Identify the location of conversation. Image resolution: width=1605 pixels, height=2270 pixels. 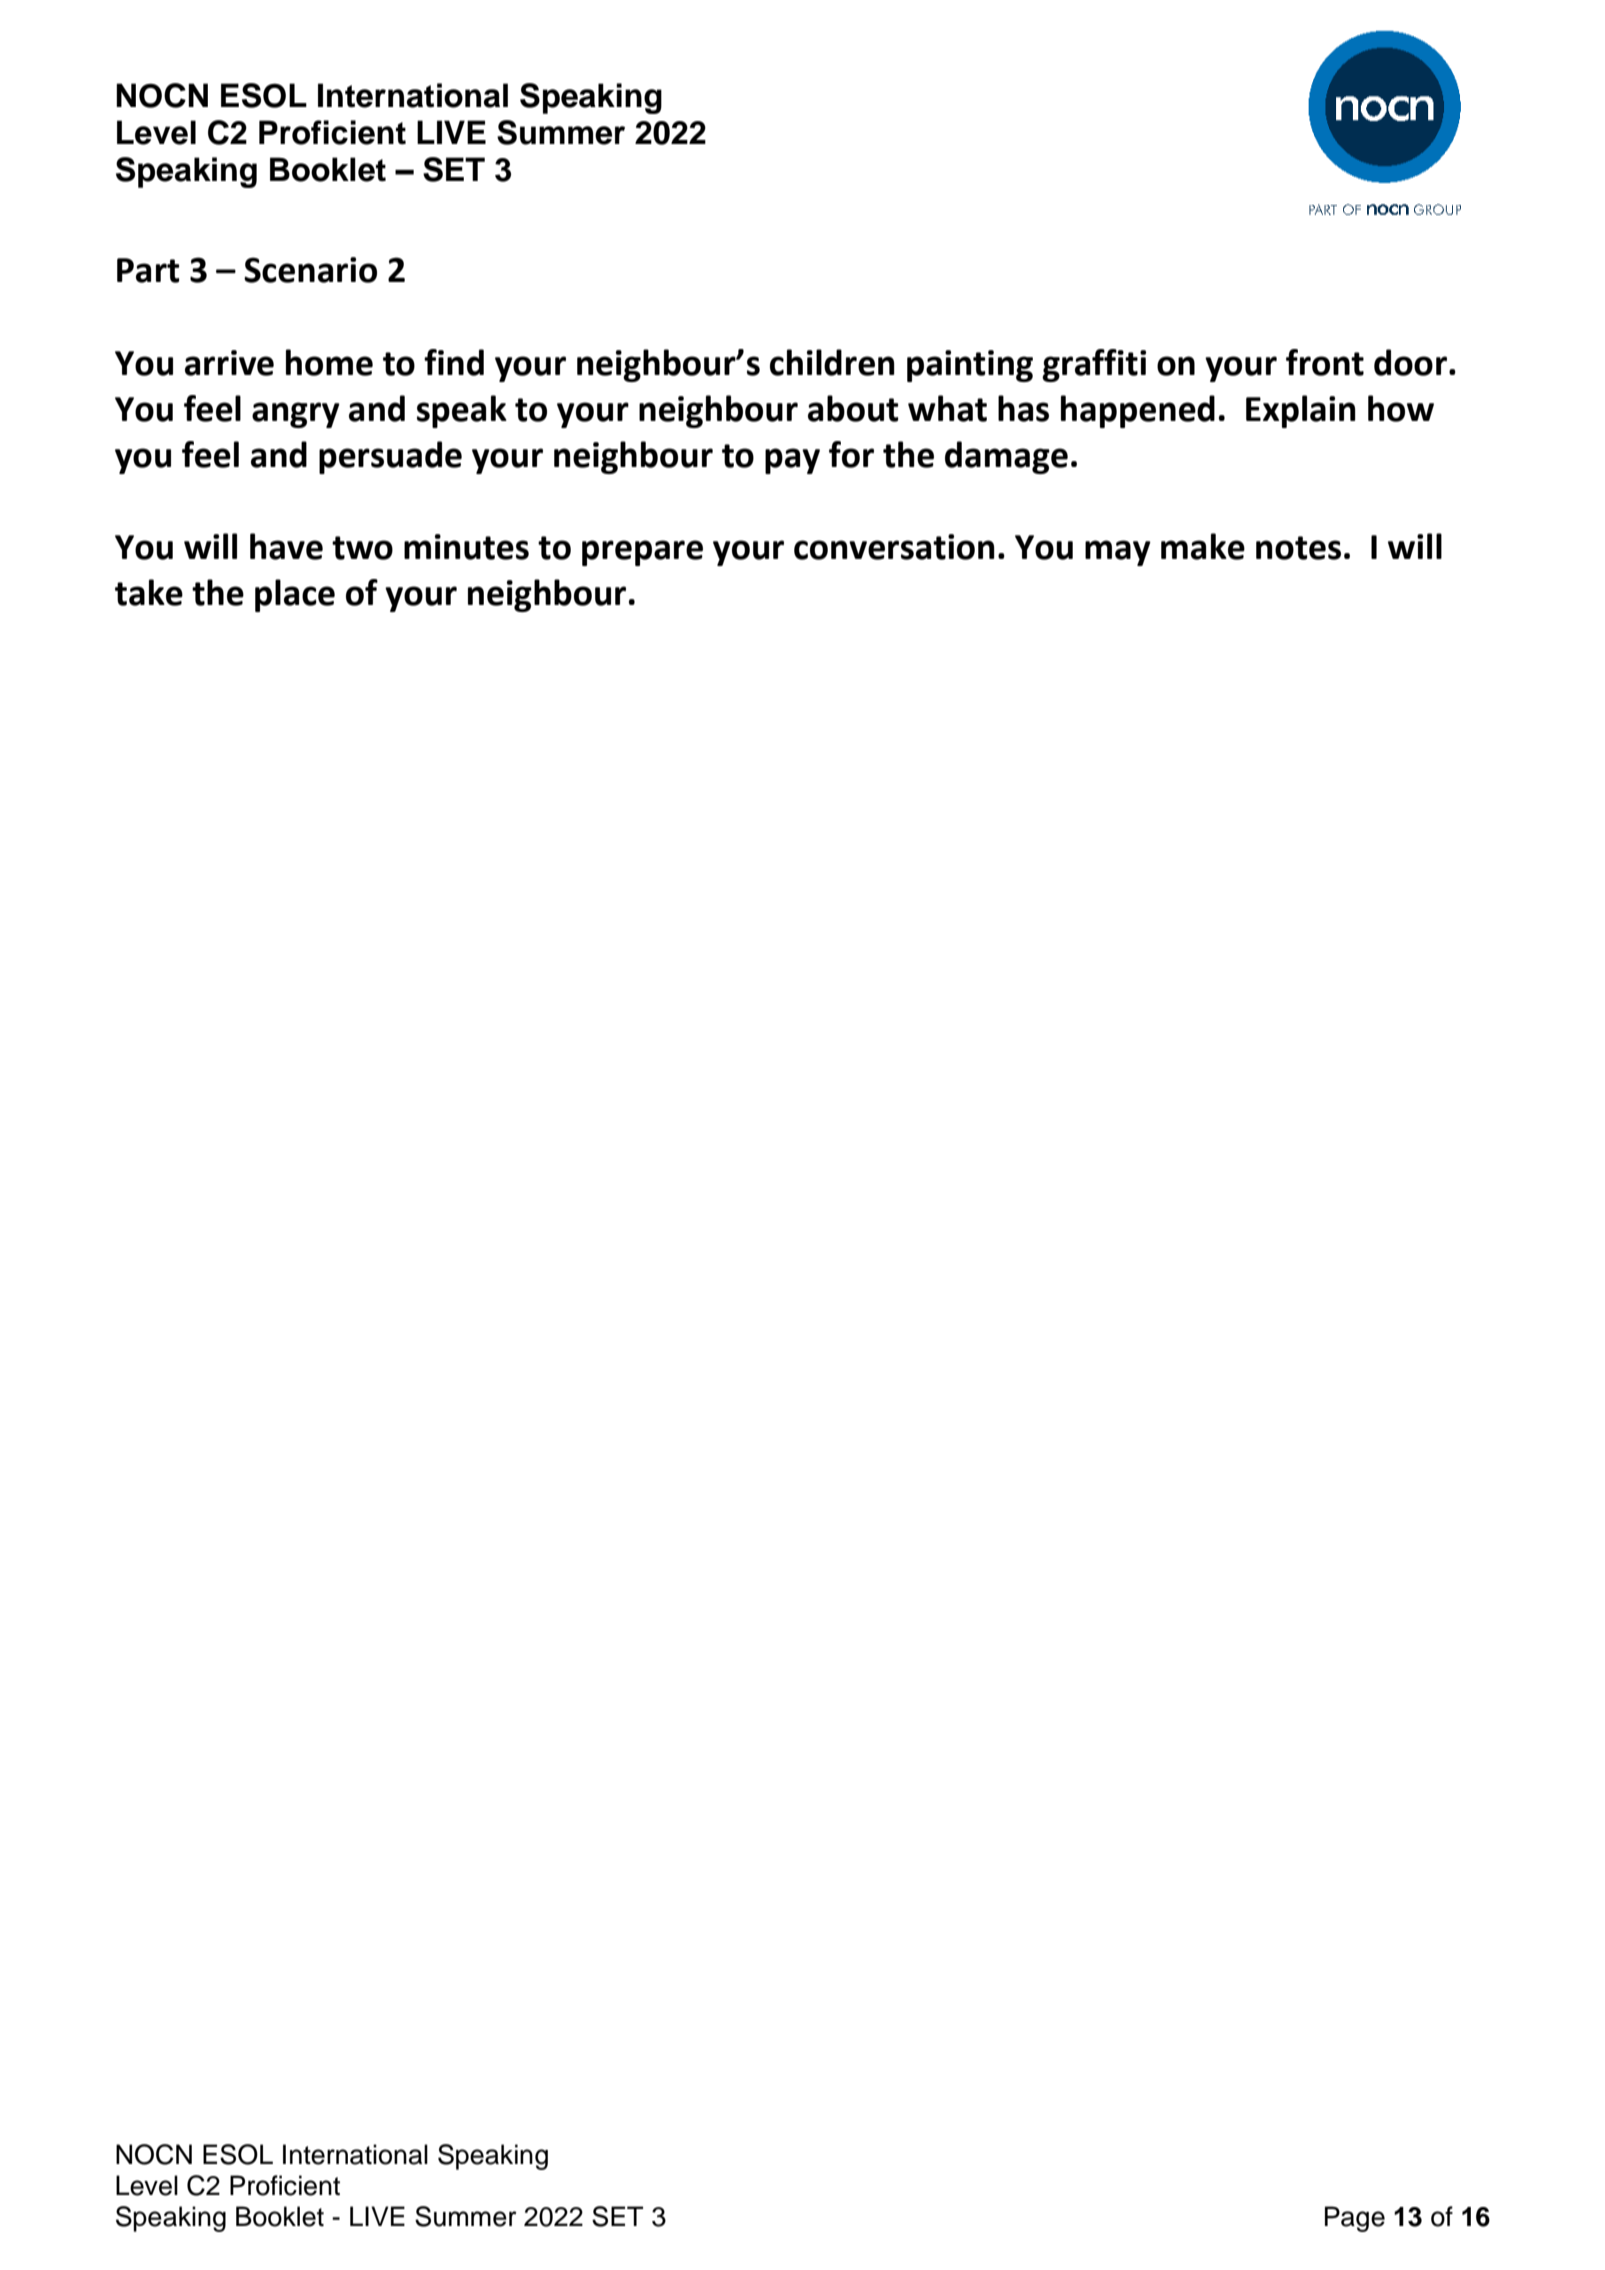
(894, 547).
